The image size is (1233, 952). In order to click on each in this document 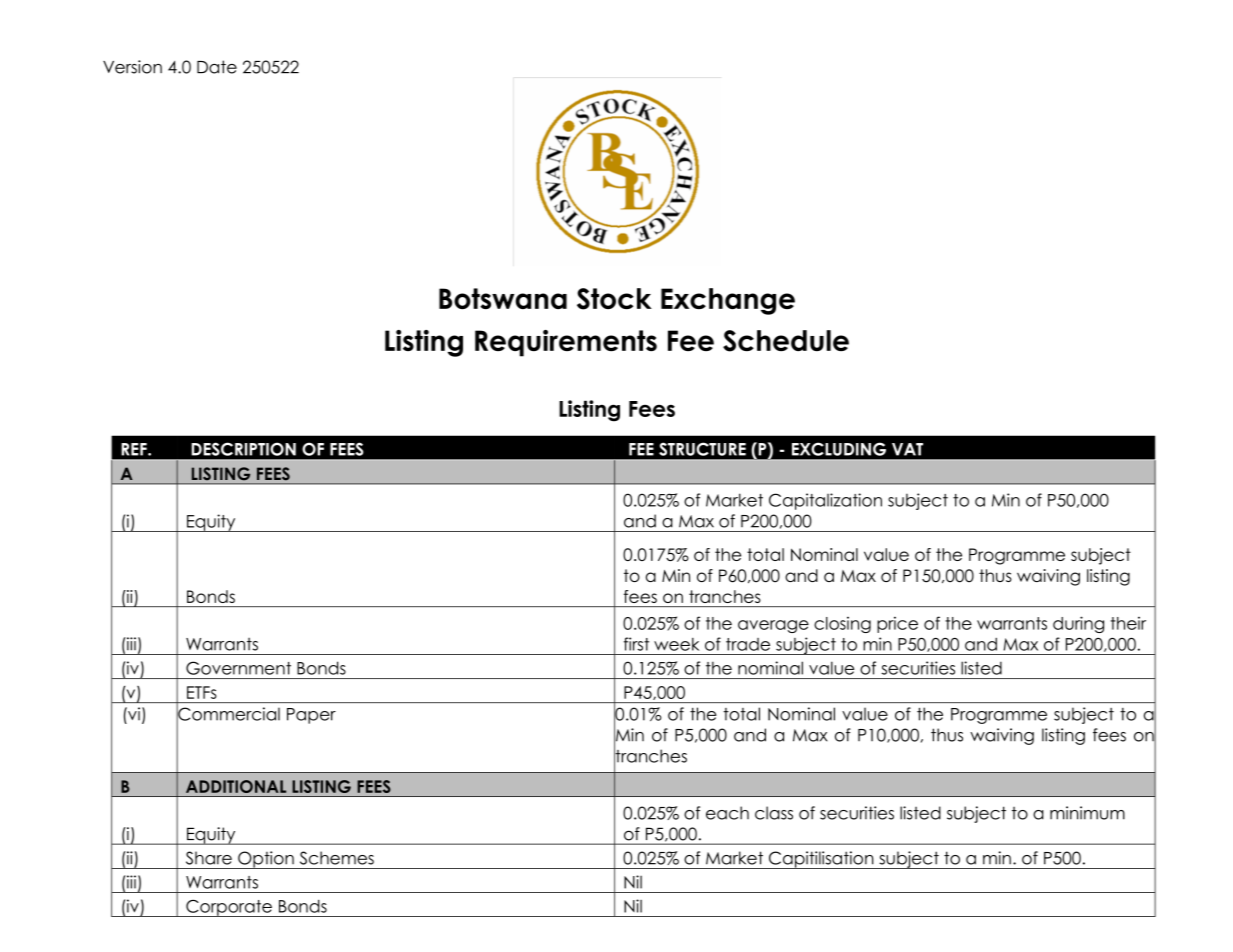, I will do `click(727, 813)`.
